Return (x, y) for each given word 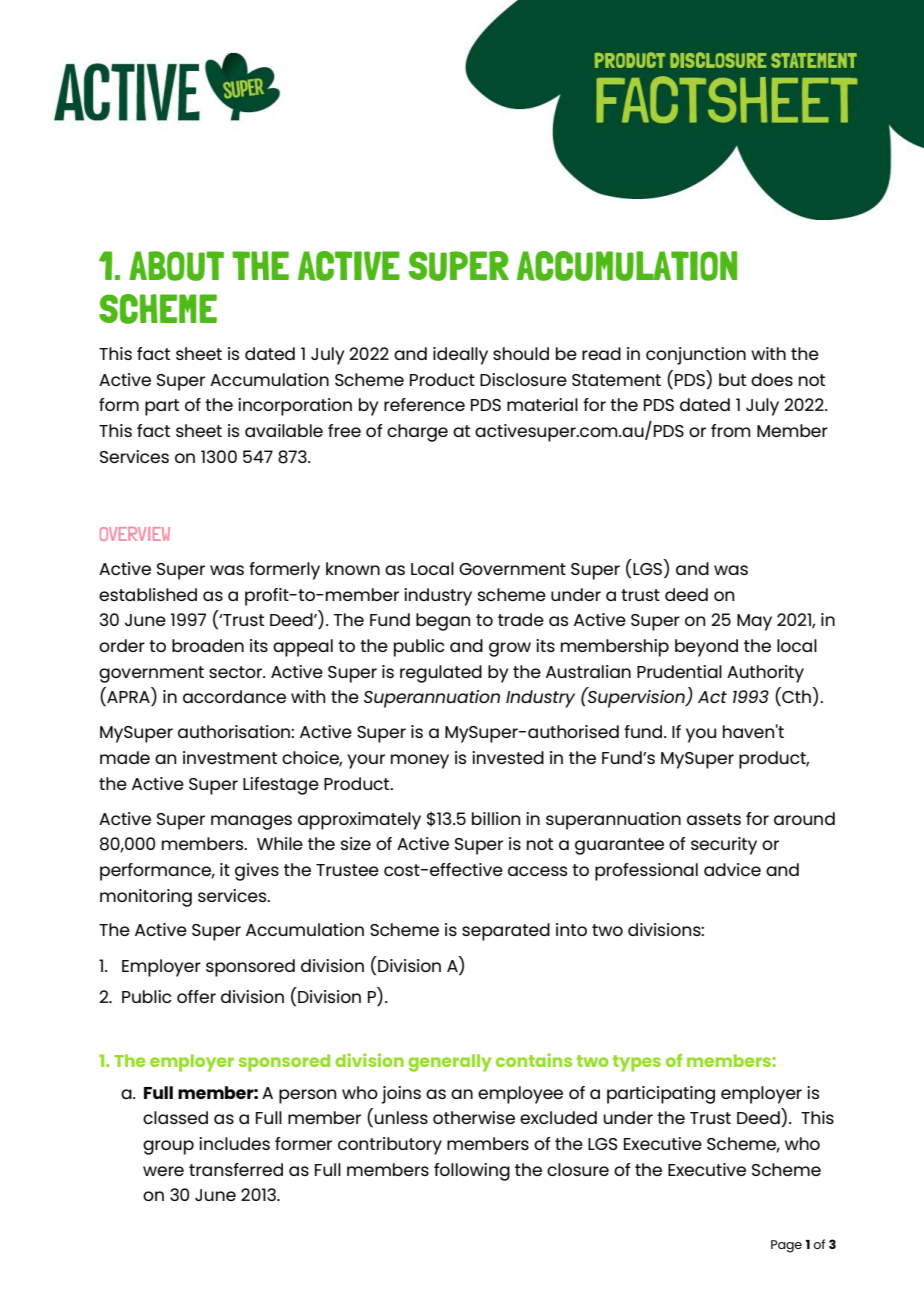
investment (230, 757)
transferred (236, 1169)
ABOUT (176, 266)
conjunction (696, 356)
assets (714, 819)
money (420, 761)
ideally (460, 356)
